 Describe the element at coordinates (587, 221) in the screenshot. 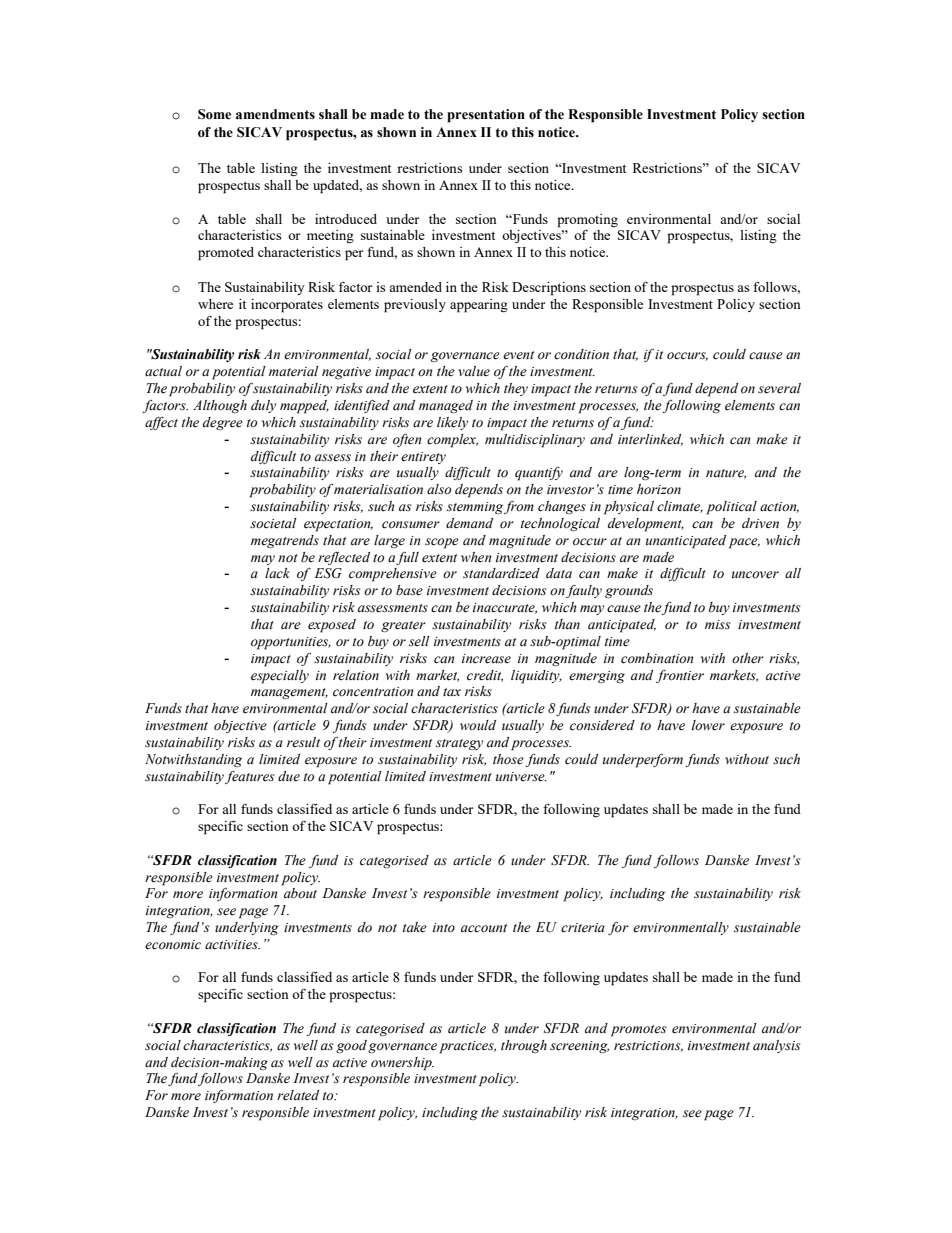

I see `promoting` at that location.
